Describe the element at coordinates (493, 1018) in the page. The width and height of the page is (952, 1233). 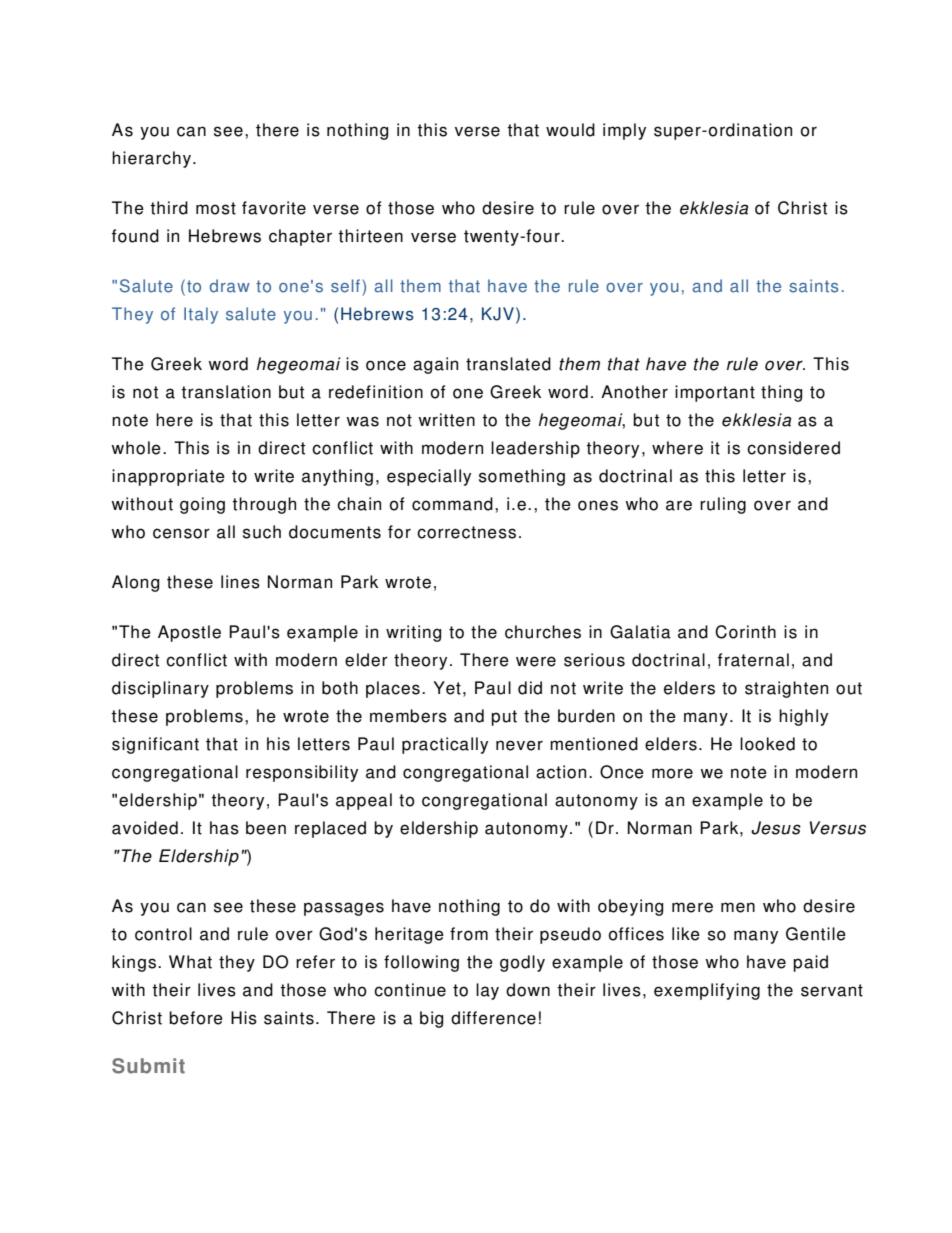
I see `difference` at that location.
